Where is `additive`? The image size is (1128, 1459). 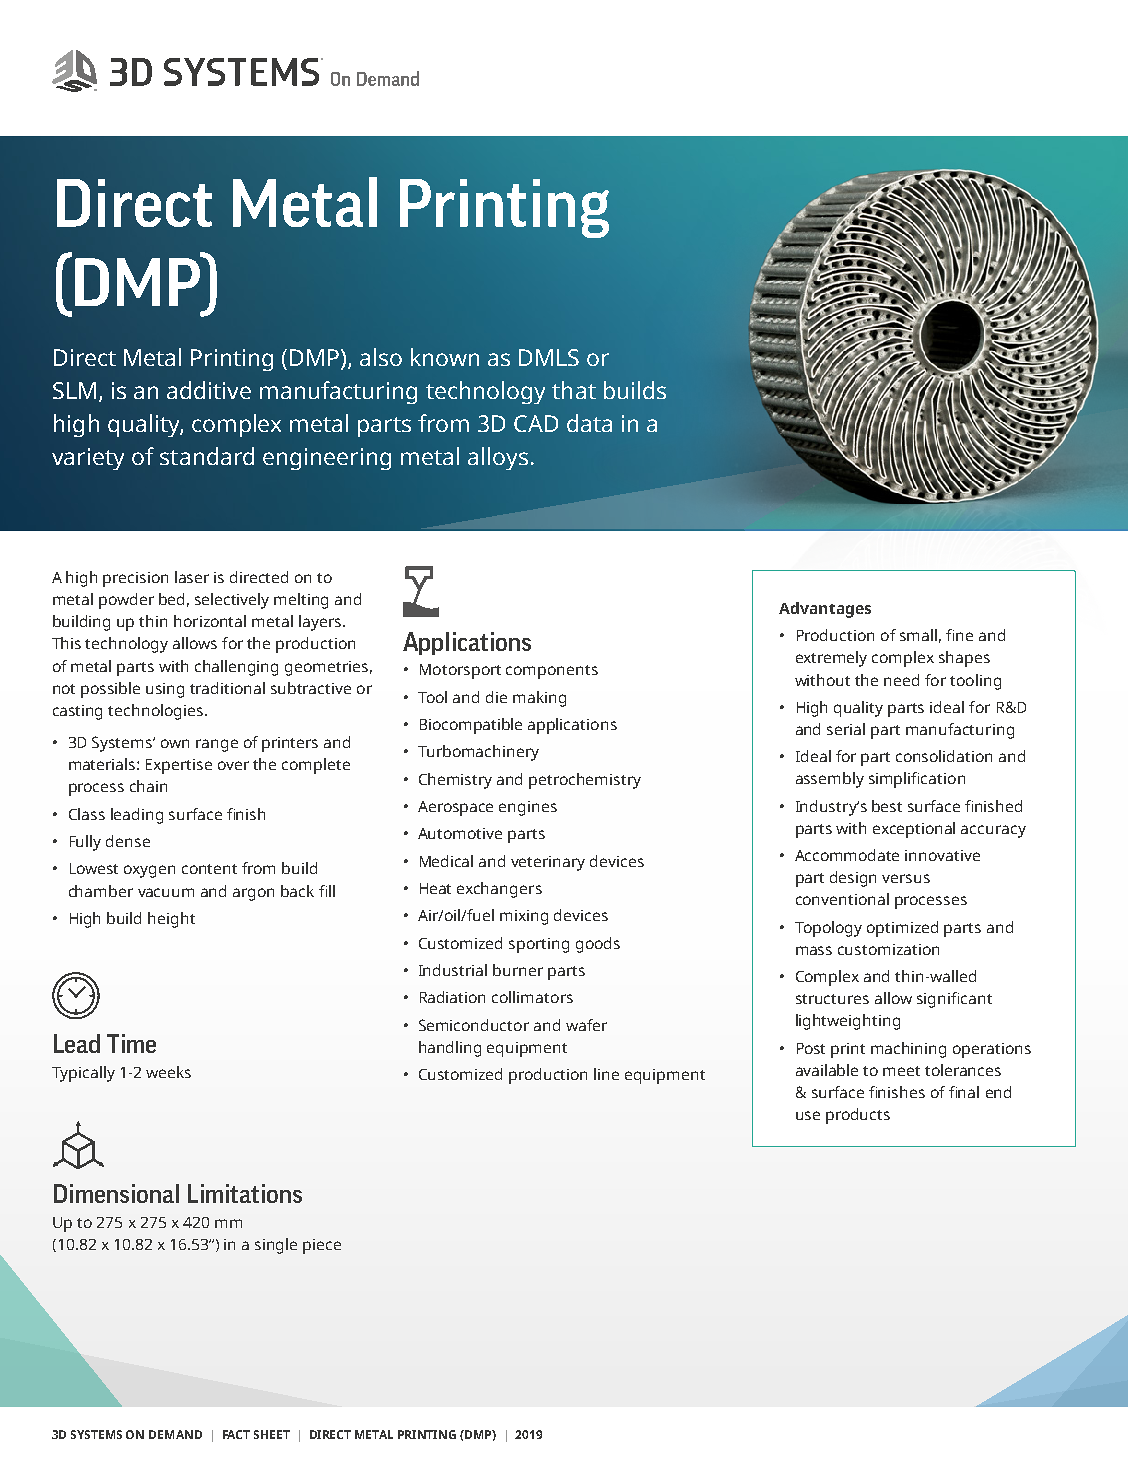 additive is located at coordinates (209, 390).
